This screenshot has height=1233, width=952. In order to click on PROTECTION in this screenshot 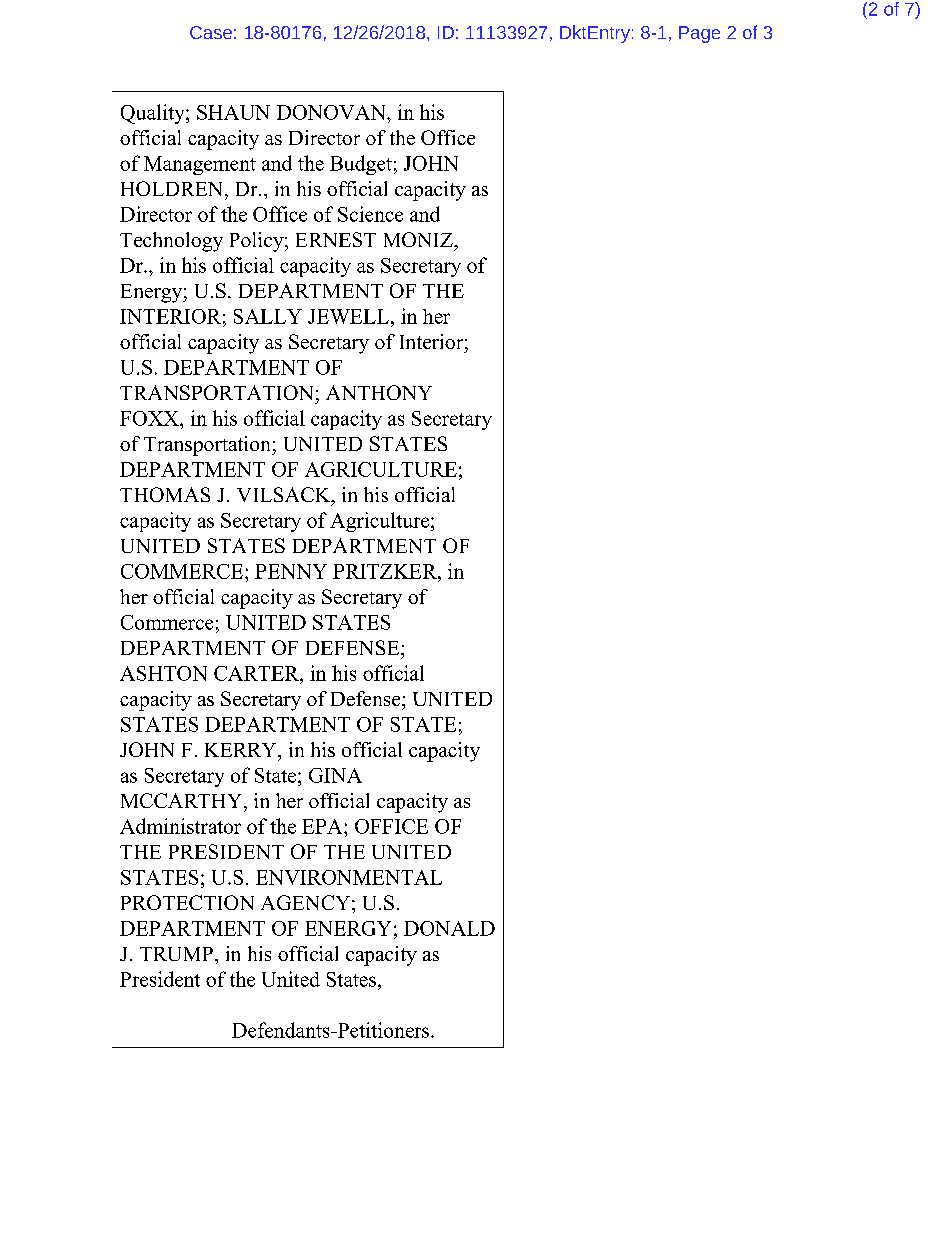, I will do `click(187, 902)`.
